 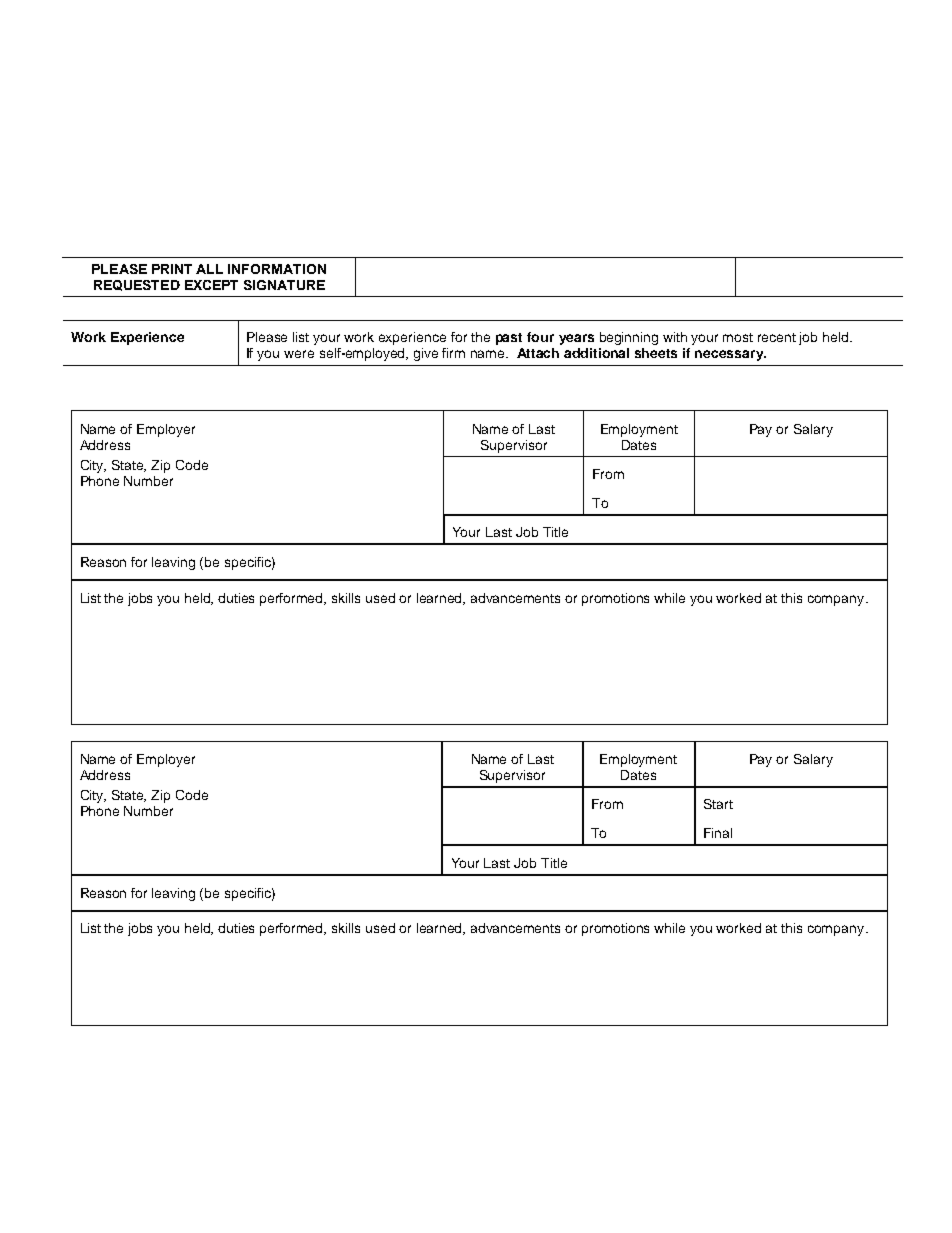 What do you see at coordinates (730, 355) in the screenshot?
I see `necessary` at bounding box center [730, 355].
